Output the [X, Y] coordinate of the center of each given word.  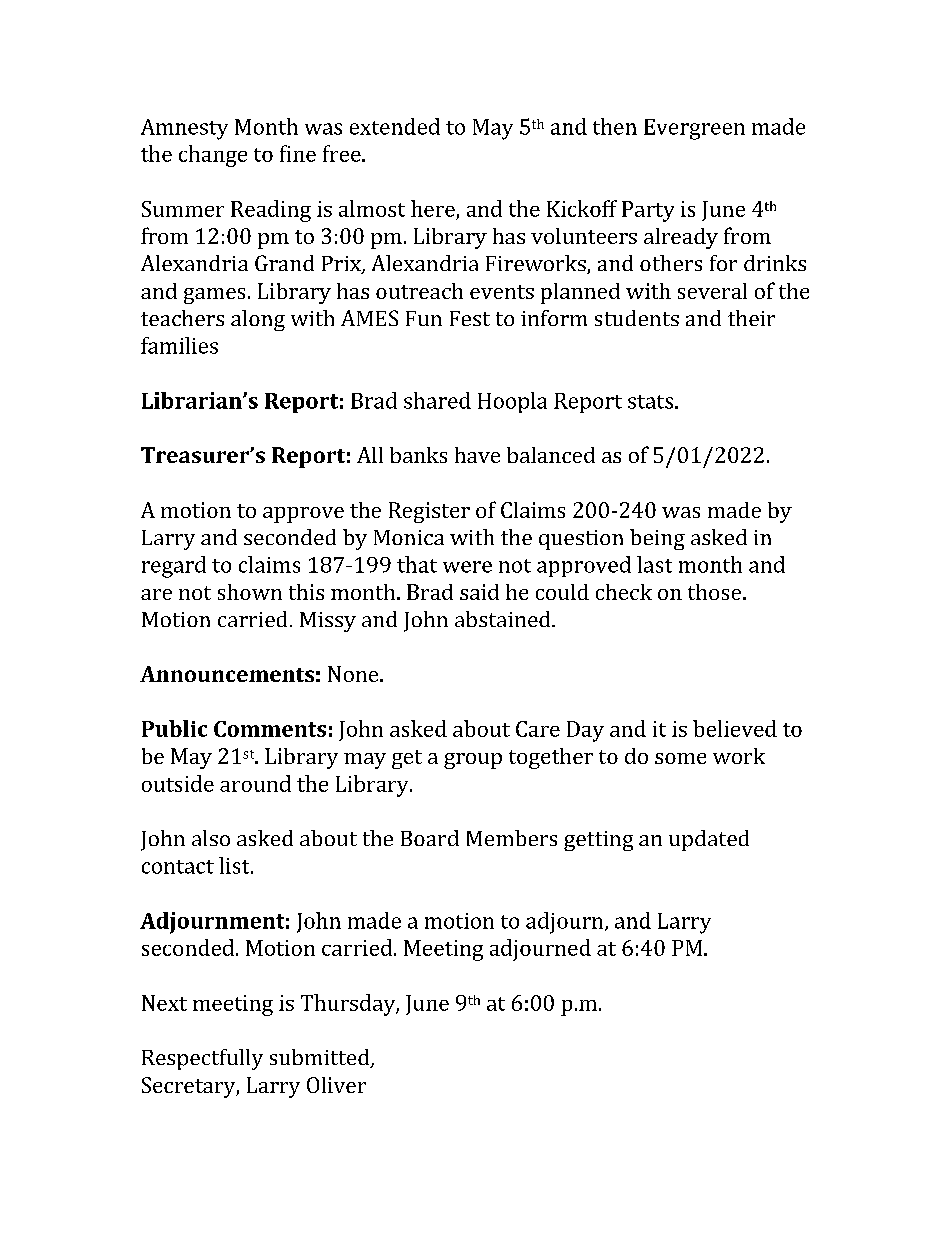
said [479, 592]
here [433, 208]
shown [250, 592]
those [714, 592]
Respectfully [202, 1059]
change [213, 156]
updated [709, 840]
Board [430, 838]
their [751, 318]
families [179, 345]
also [211, 838]
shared [437, 400]
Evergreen [694, 129]
